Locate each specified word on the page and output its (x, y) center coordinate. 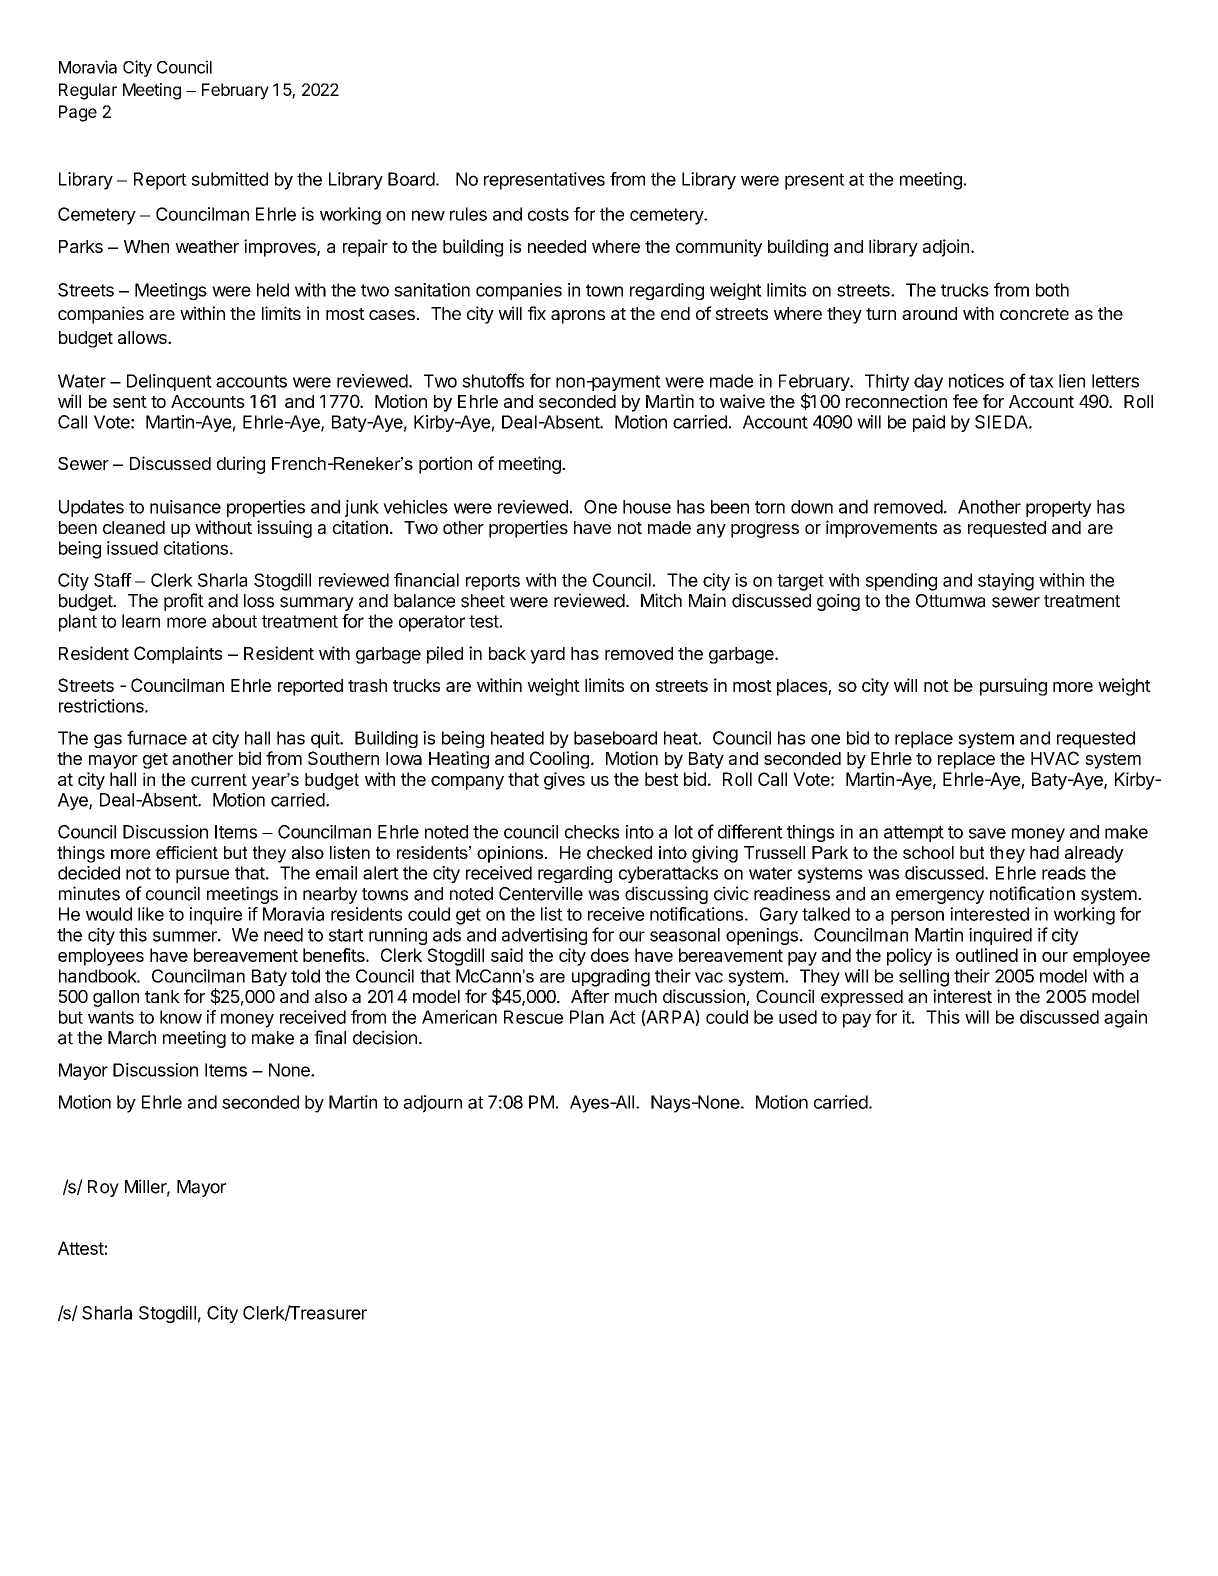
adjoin (946, 248)
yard (547, 655)
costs (548, 214)
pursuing (1013, 687)
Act (622, 1017)
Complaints (178, 655)
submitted (230, 179)
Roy (103, 1188)
